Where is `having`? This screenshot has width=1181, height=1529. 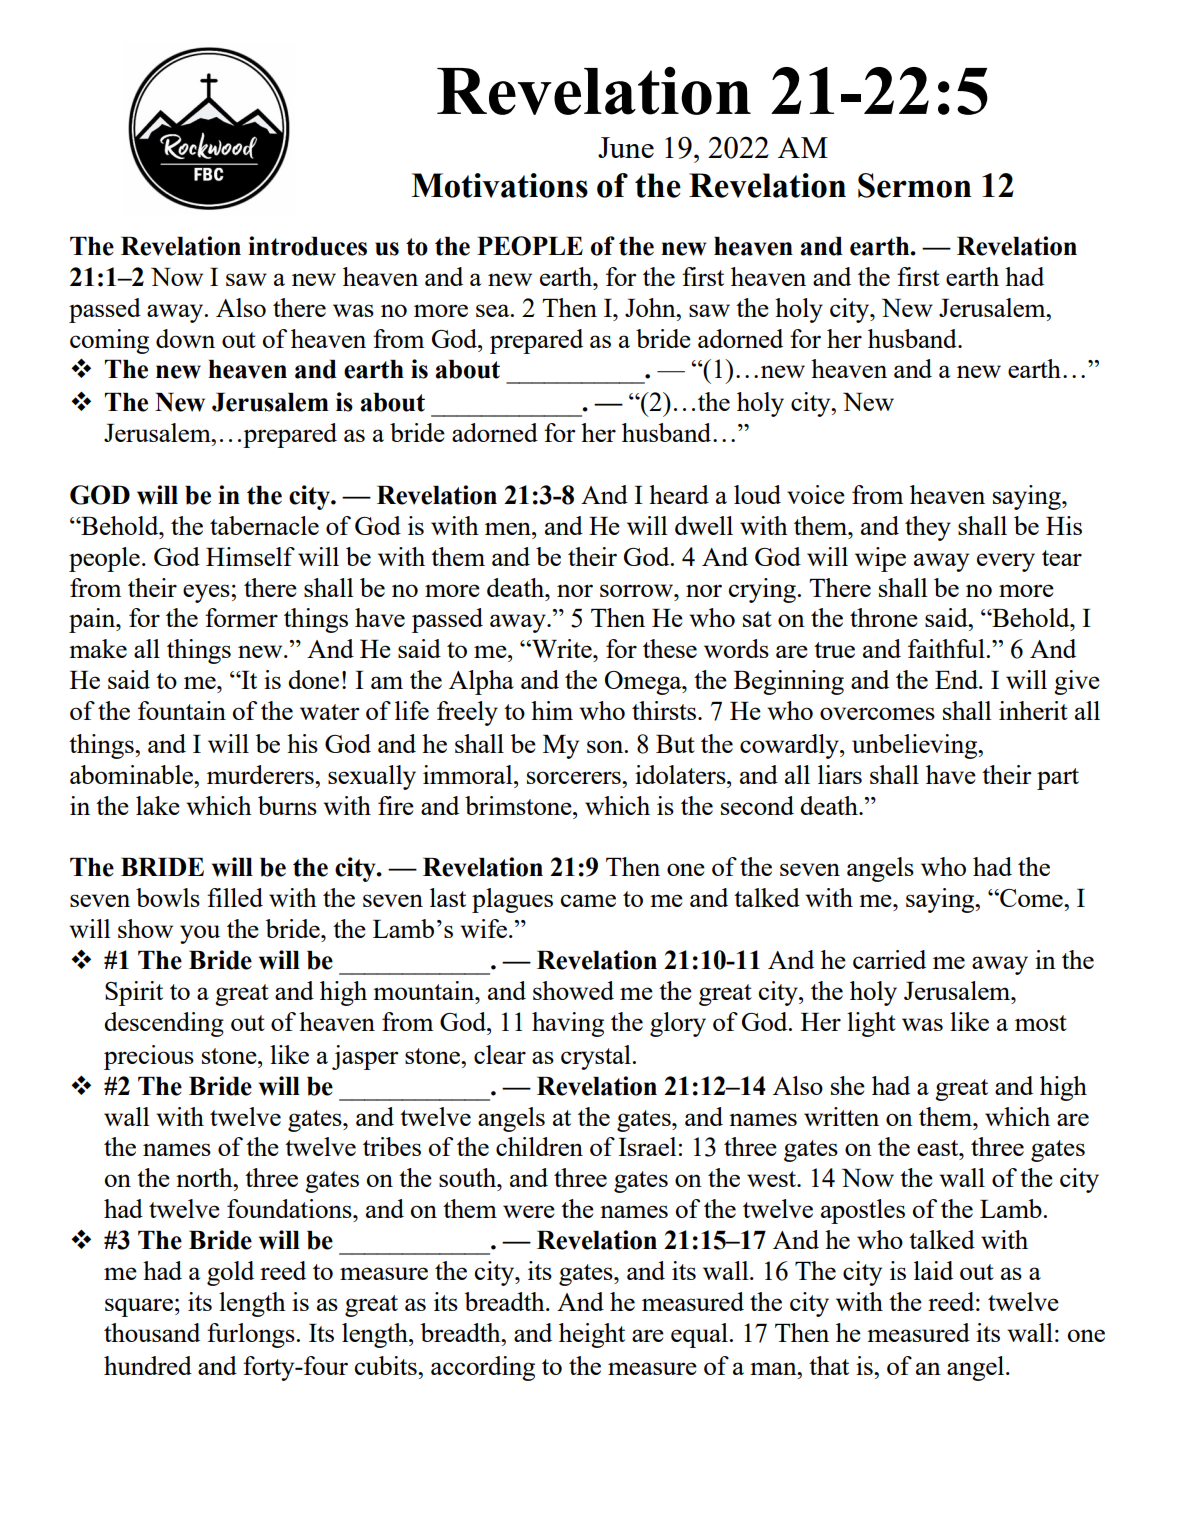 having is located at coordinates (568, 1024).
